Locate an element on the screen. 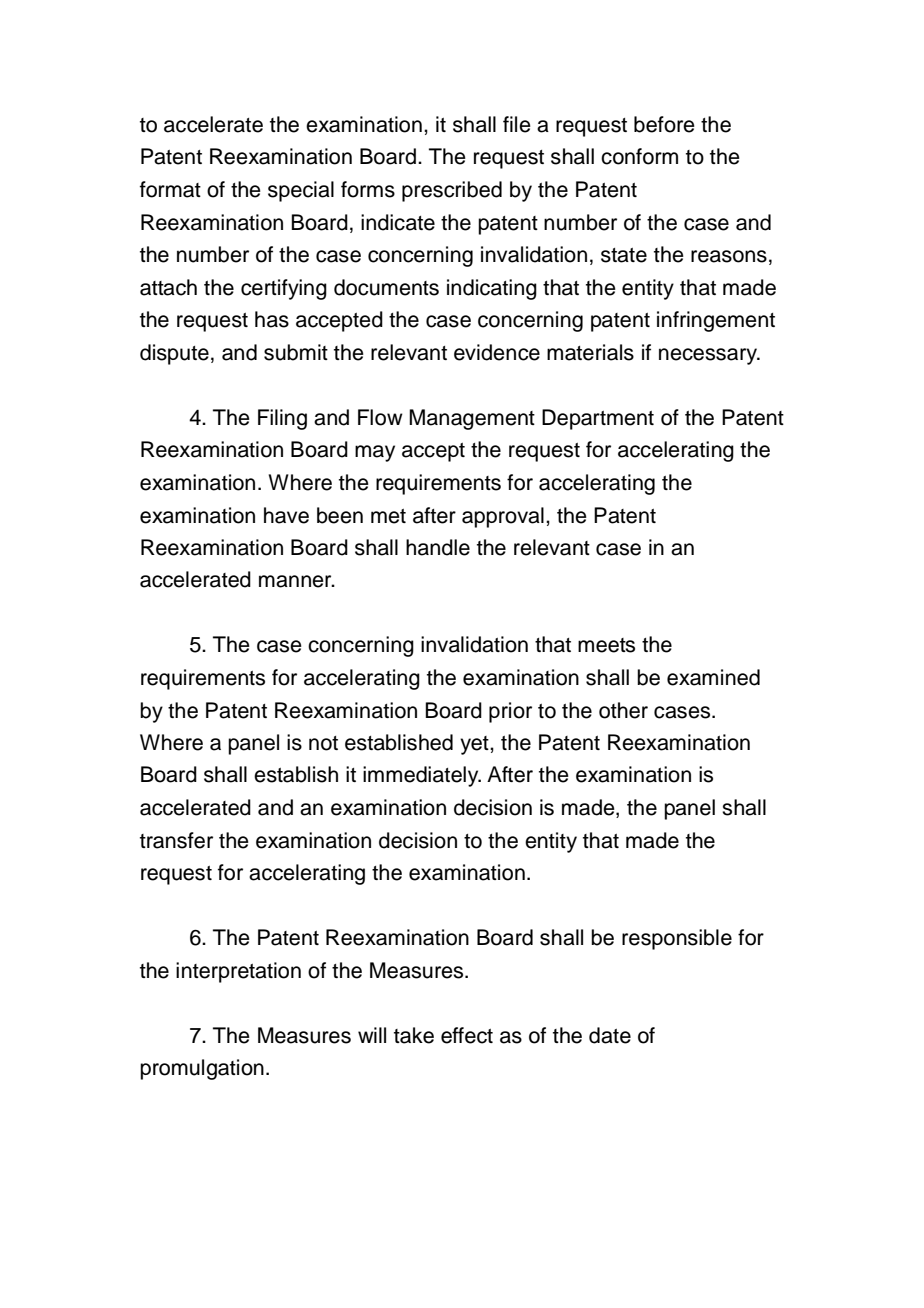 The width and height of the screenshot is (924, 1308). submit is located at coordinates (296, 352).
